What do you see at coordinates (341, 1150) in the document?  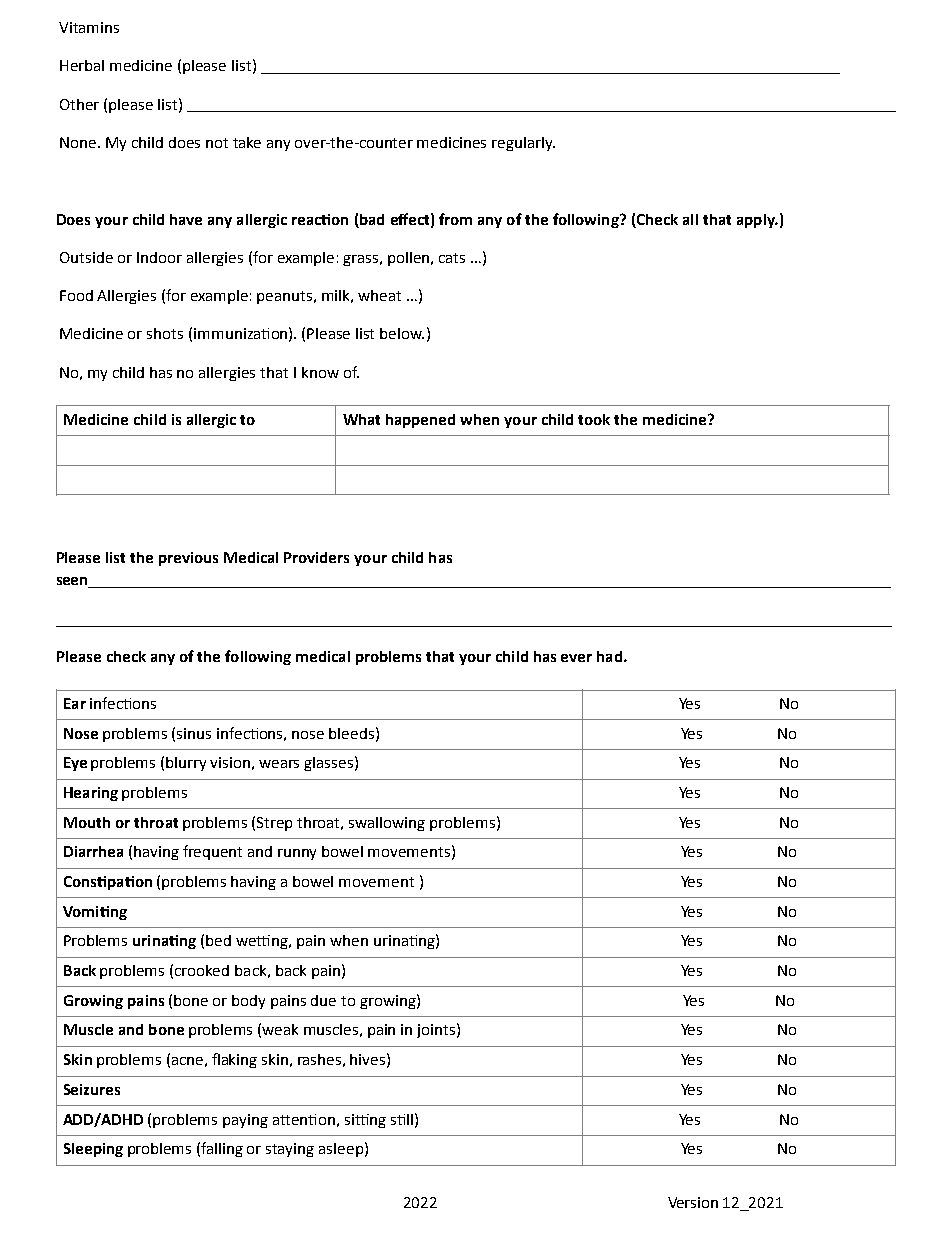 I see `asleep` at bounding box center [341, 1150].
